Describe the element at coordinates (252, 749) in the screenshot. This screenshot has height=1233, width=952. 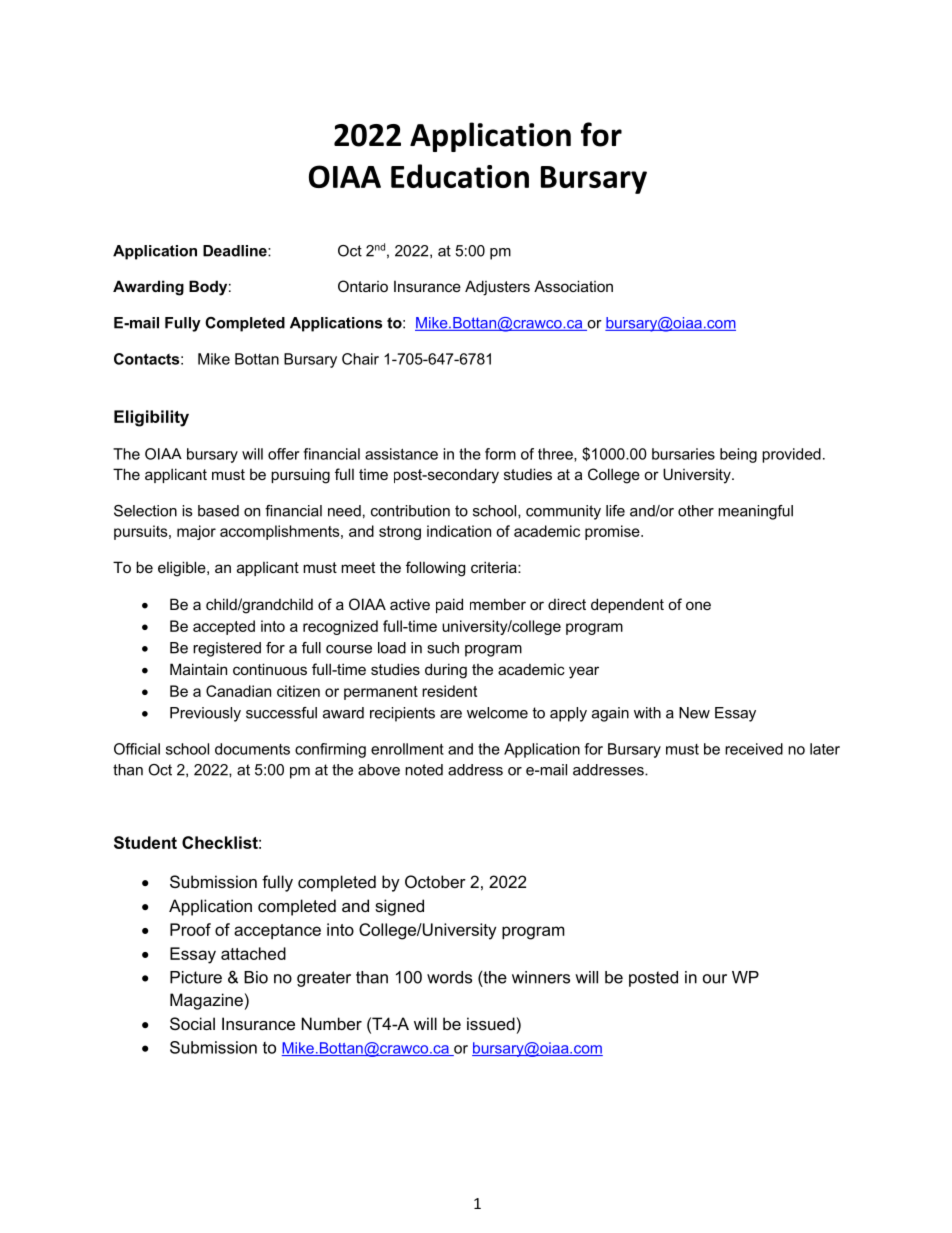
I see `documents` at that location.
